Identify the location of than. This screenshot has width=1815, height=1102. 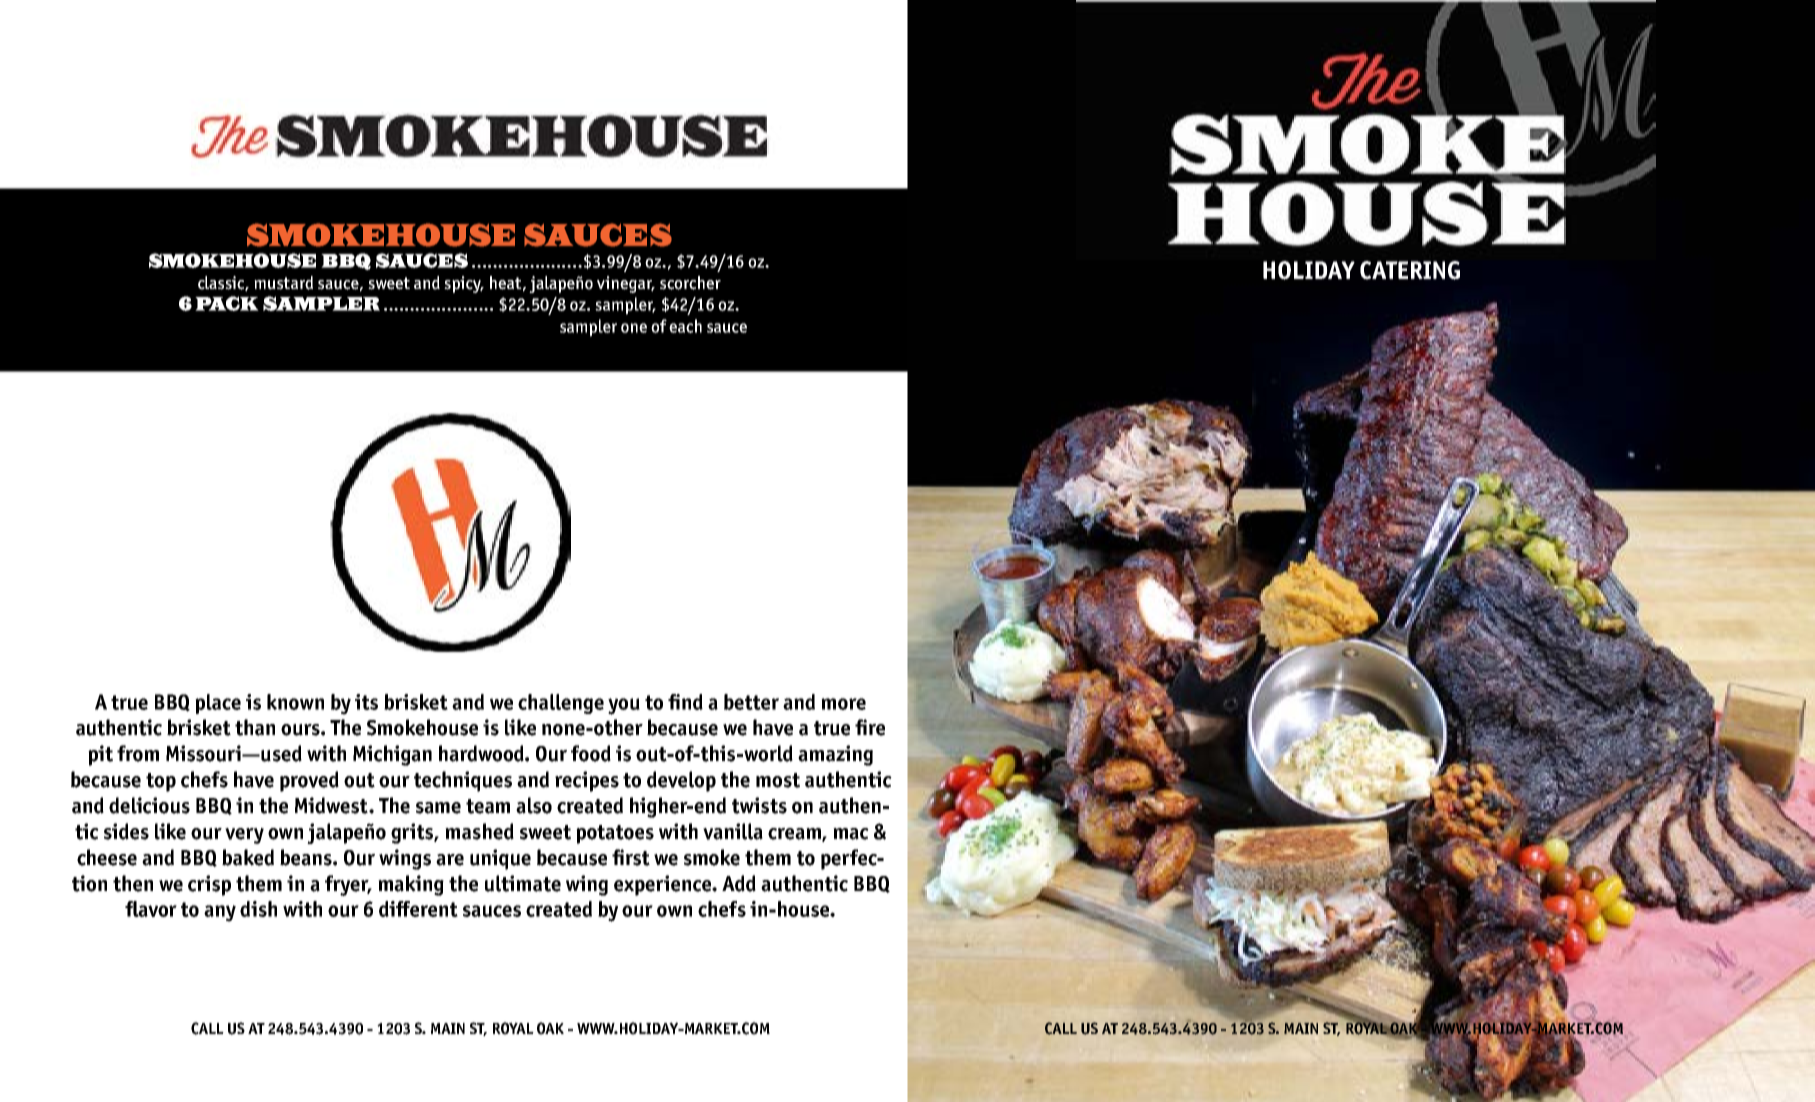
(255, 727).
